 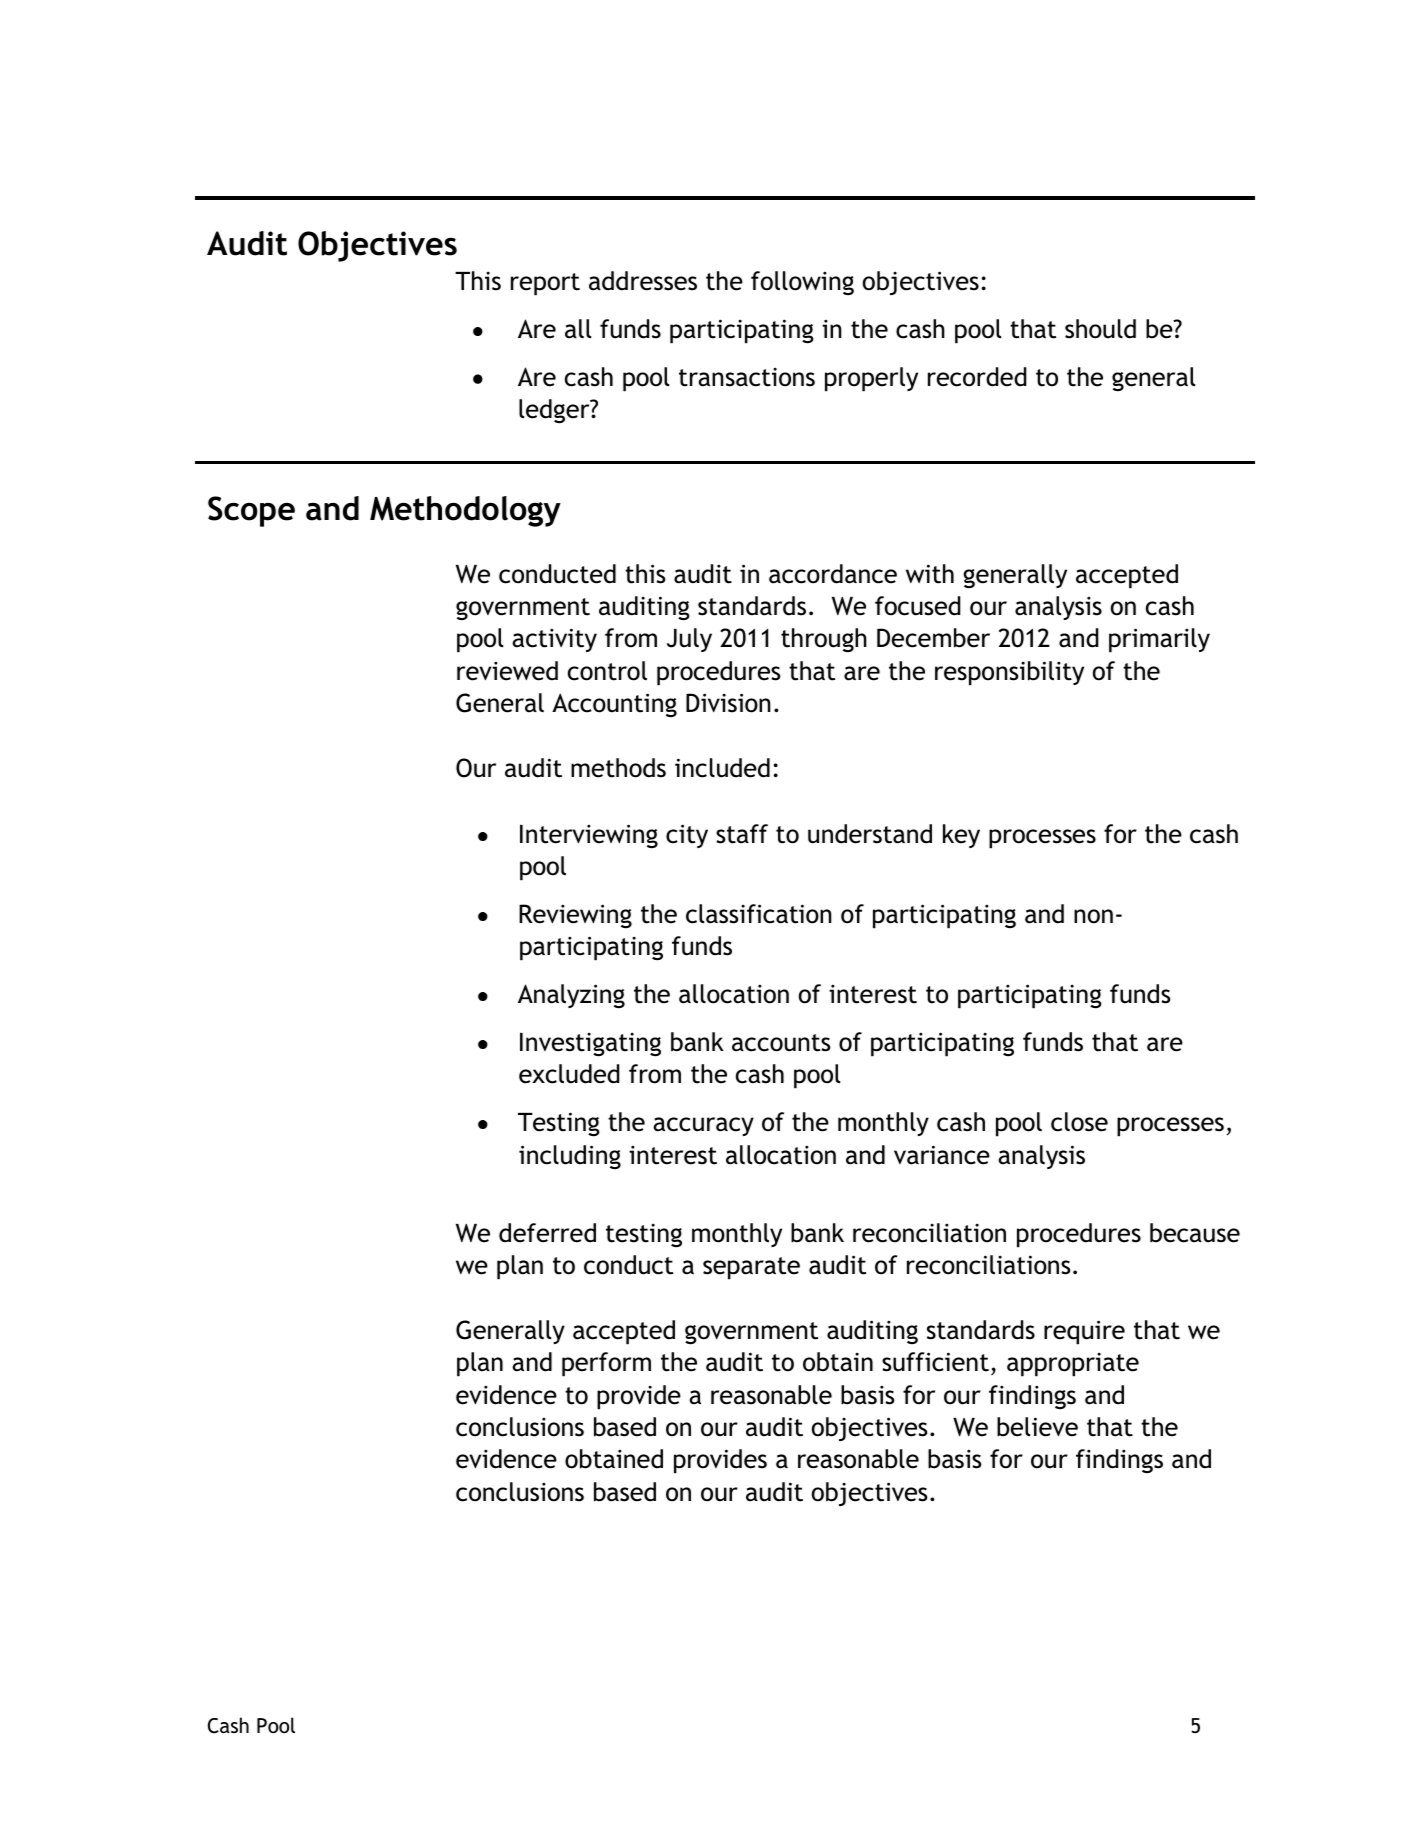 I want to click on including, so click(x=570, y=1157).
